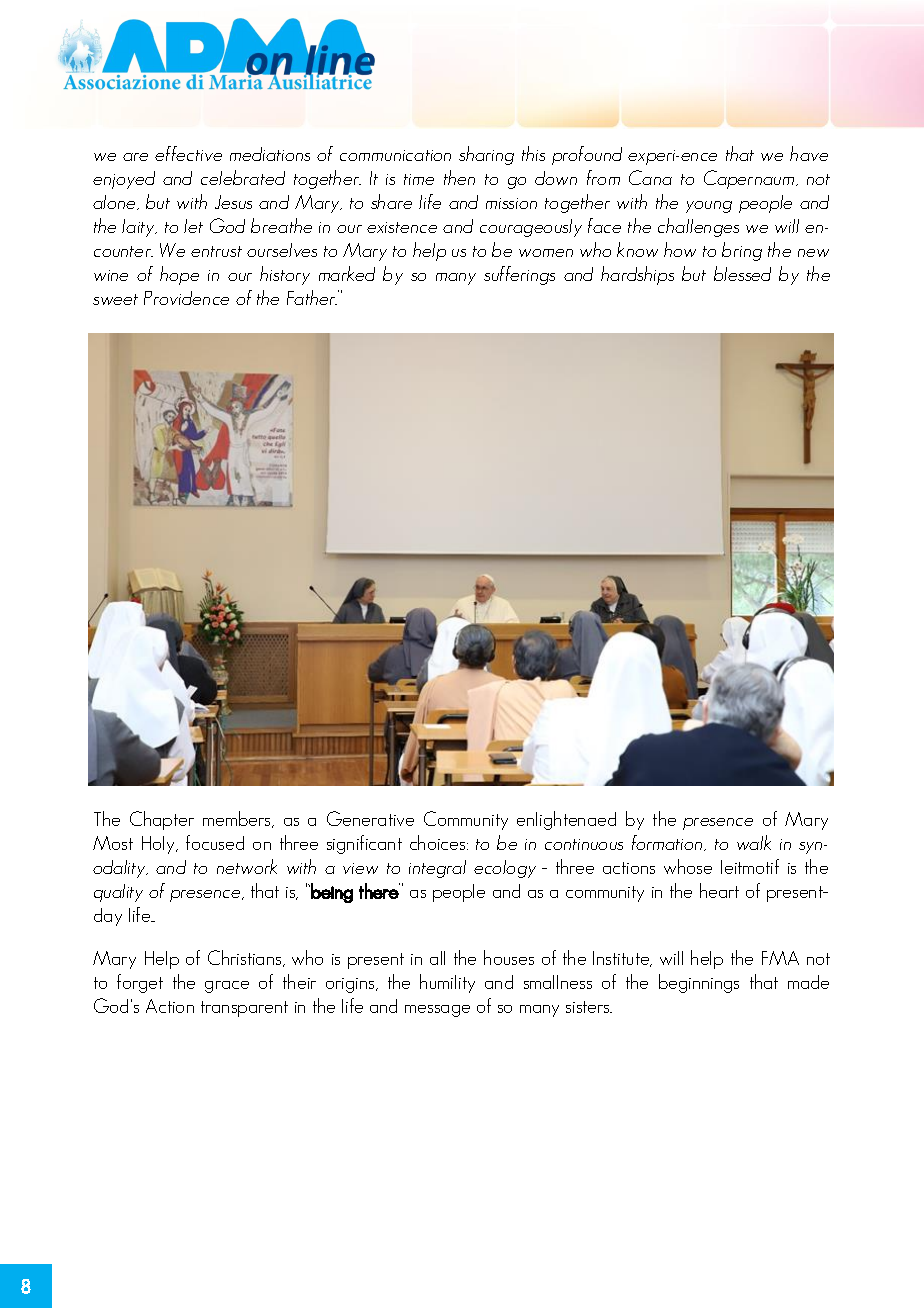  Describe the element at coordinates (370, 818) in the image. I see `Generative` at that location.
